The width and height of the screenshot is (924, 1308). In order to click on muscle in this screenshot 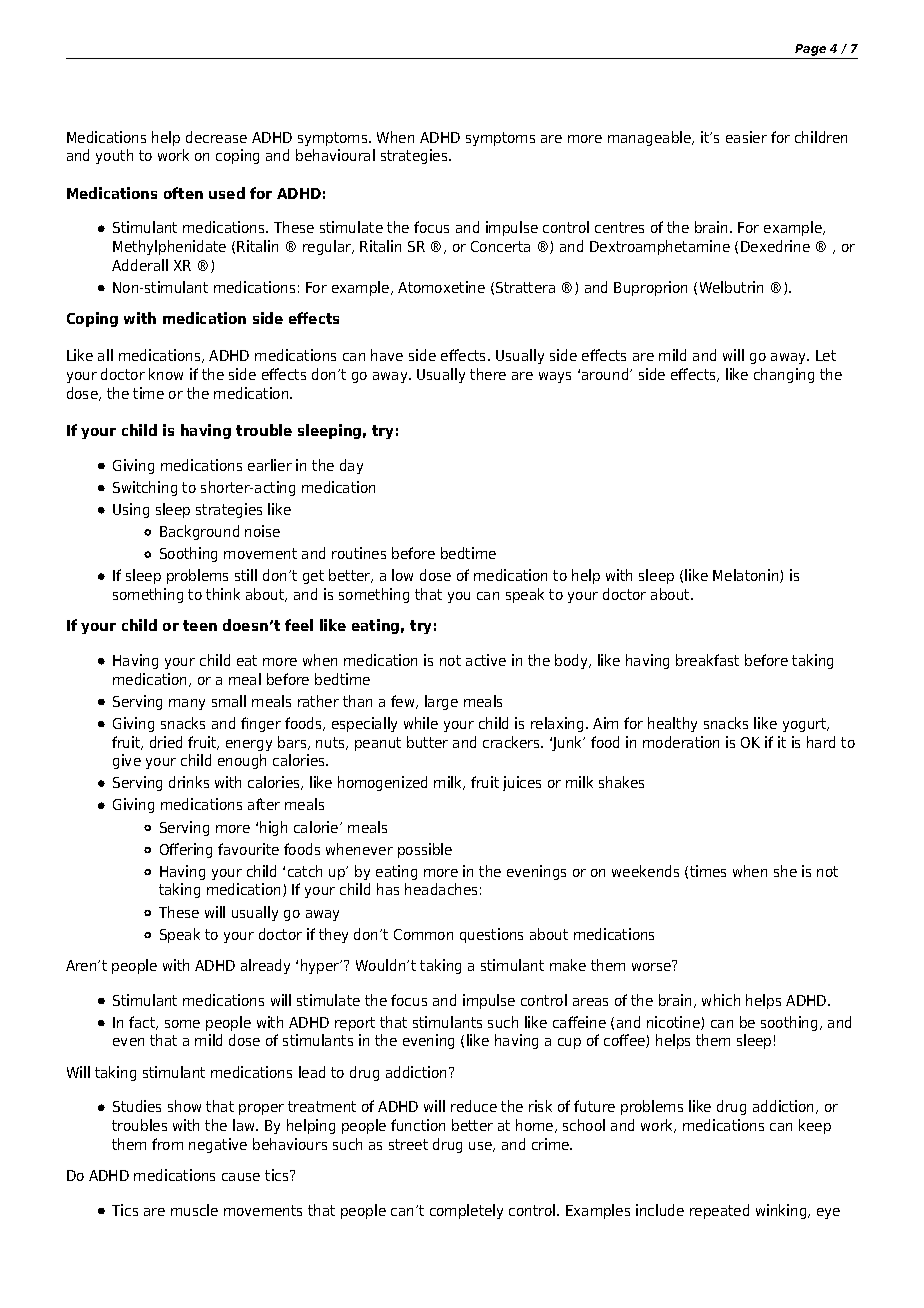, I will do `click(194, 1210)`.
